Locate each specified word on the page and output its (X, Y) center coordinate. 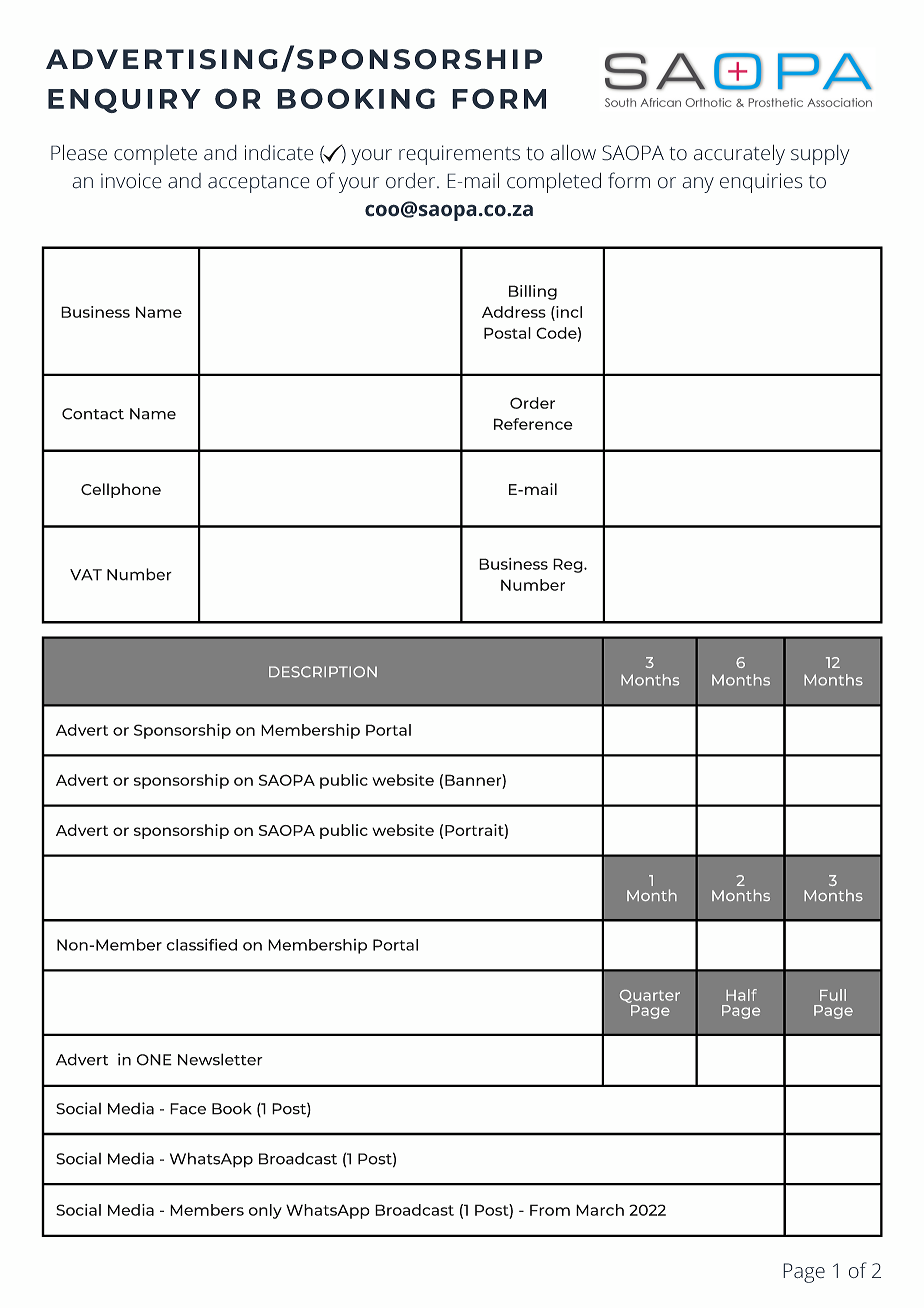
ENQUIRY (124, 100)
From (550, 1210)
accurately (739, 154)
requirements (459, 155)
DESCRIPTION (323, 672)
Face (188, 1109)
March (600, 1210)
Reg (569, 565)
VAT (86, 575)
